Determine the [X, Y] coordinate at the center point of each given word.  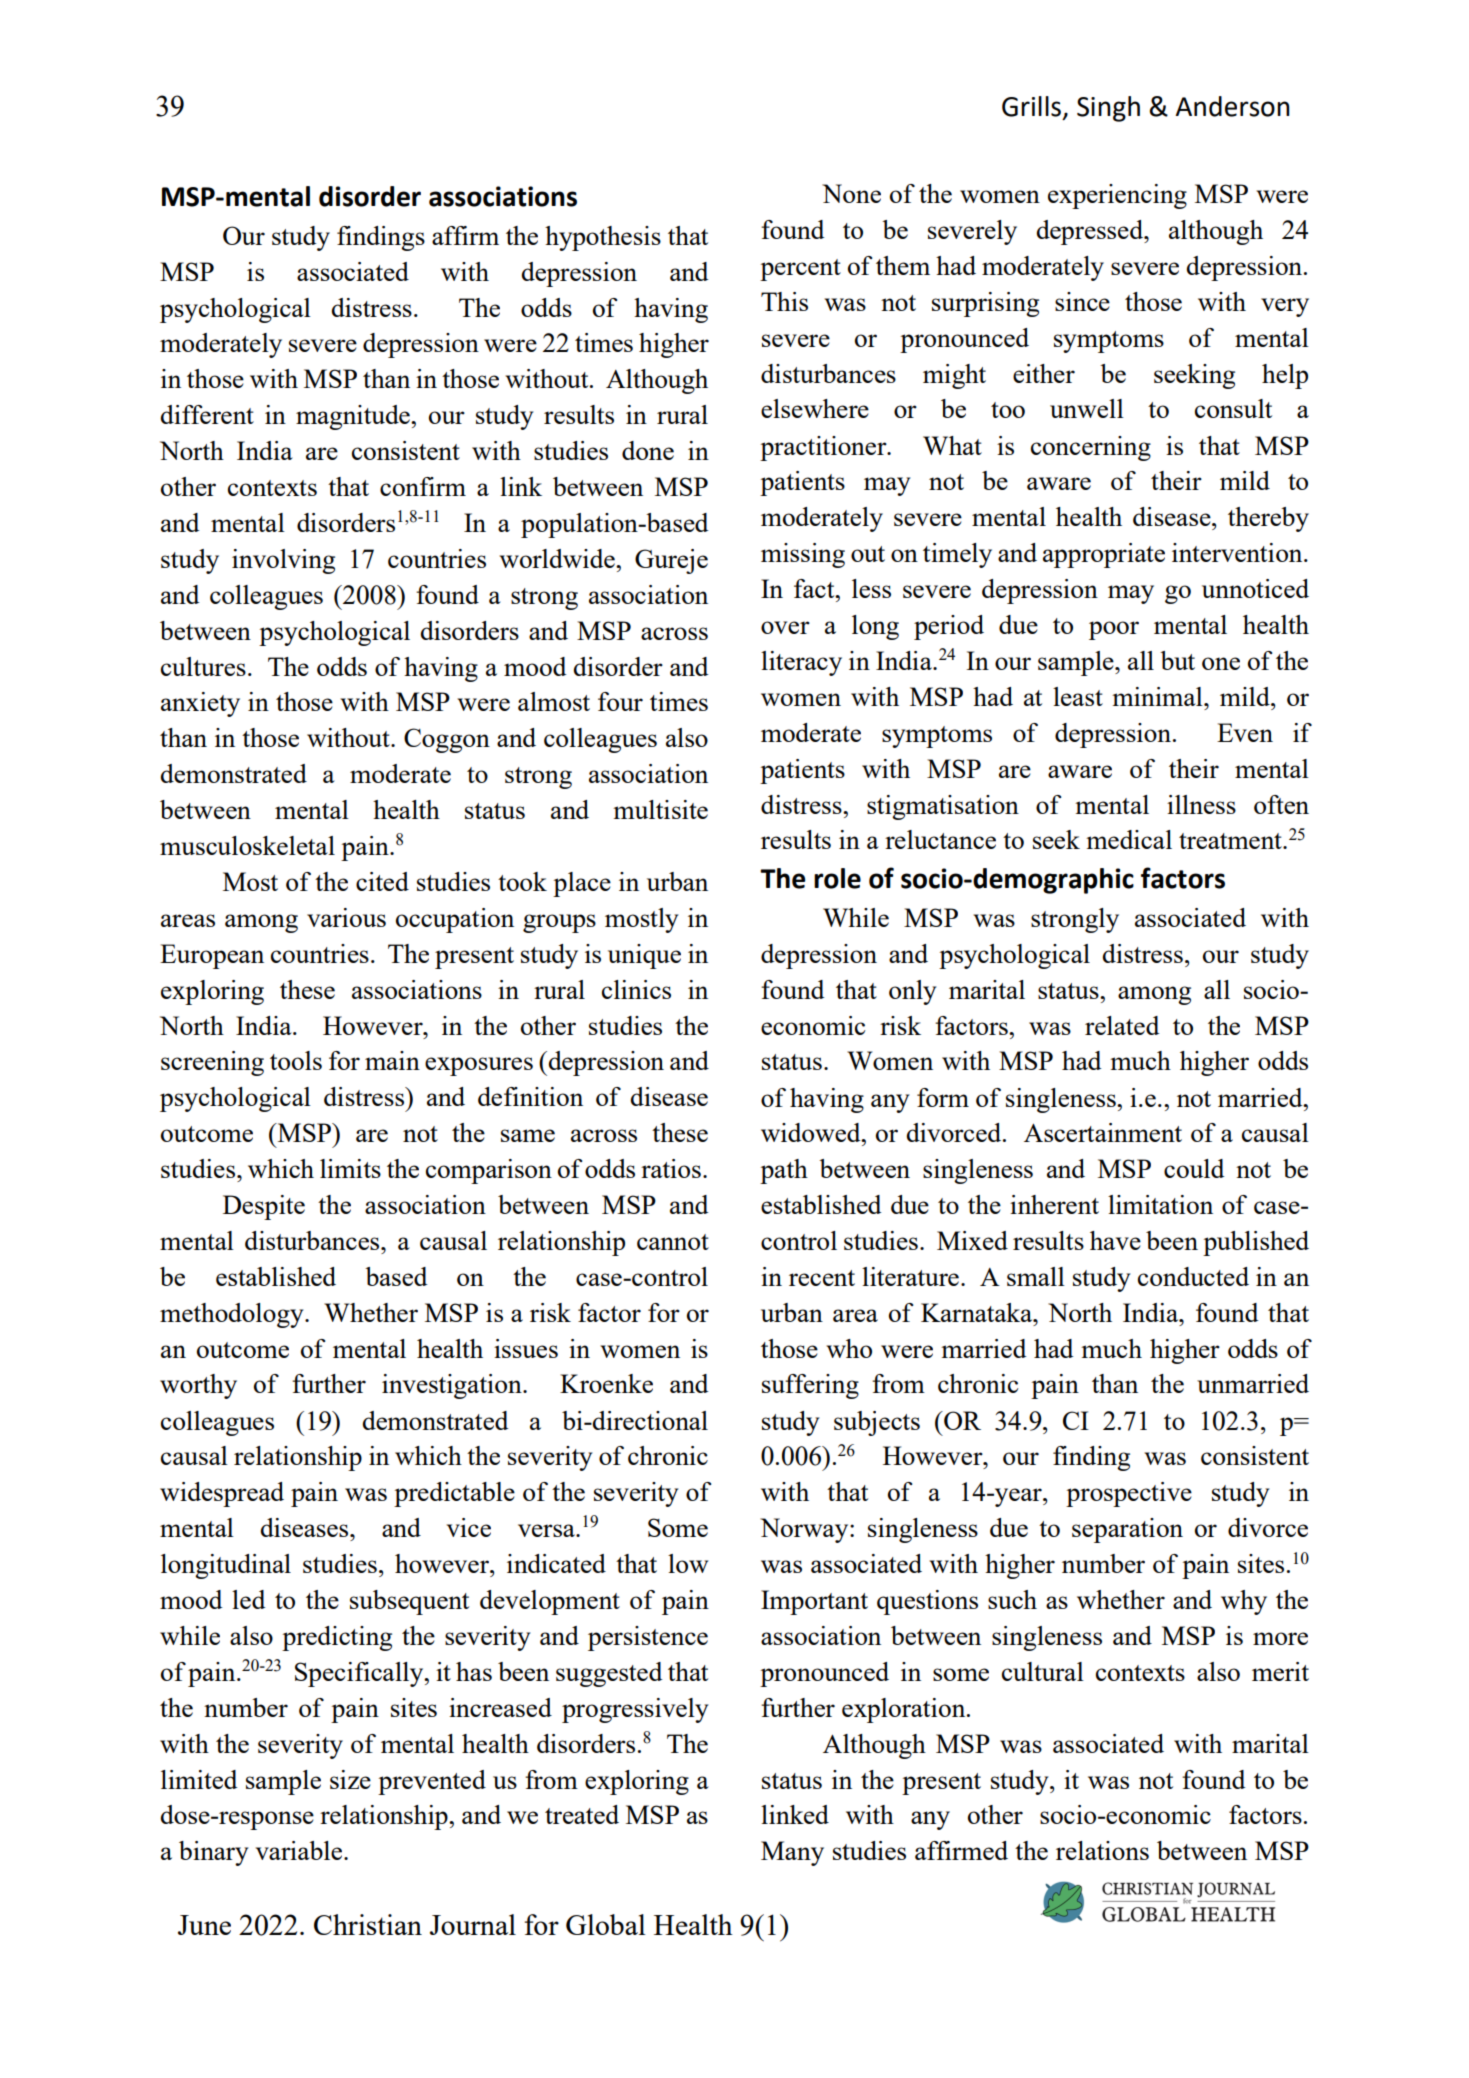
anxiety [200, 704]
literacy [801, 663]
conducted [1193, 1276]
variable [300, 1850]
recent [822, 1278]
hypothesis [603, 238]
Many [792, 1853]
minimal [1158, 696]
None [851, 193]
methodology [233, 1315]
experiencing [1117, 196]
